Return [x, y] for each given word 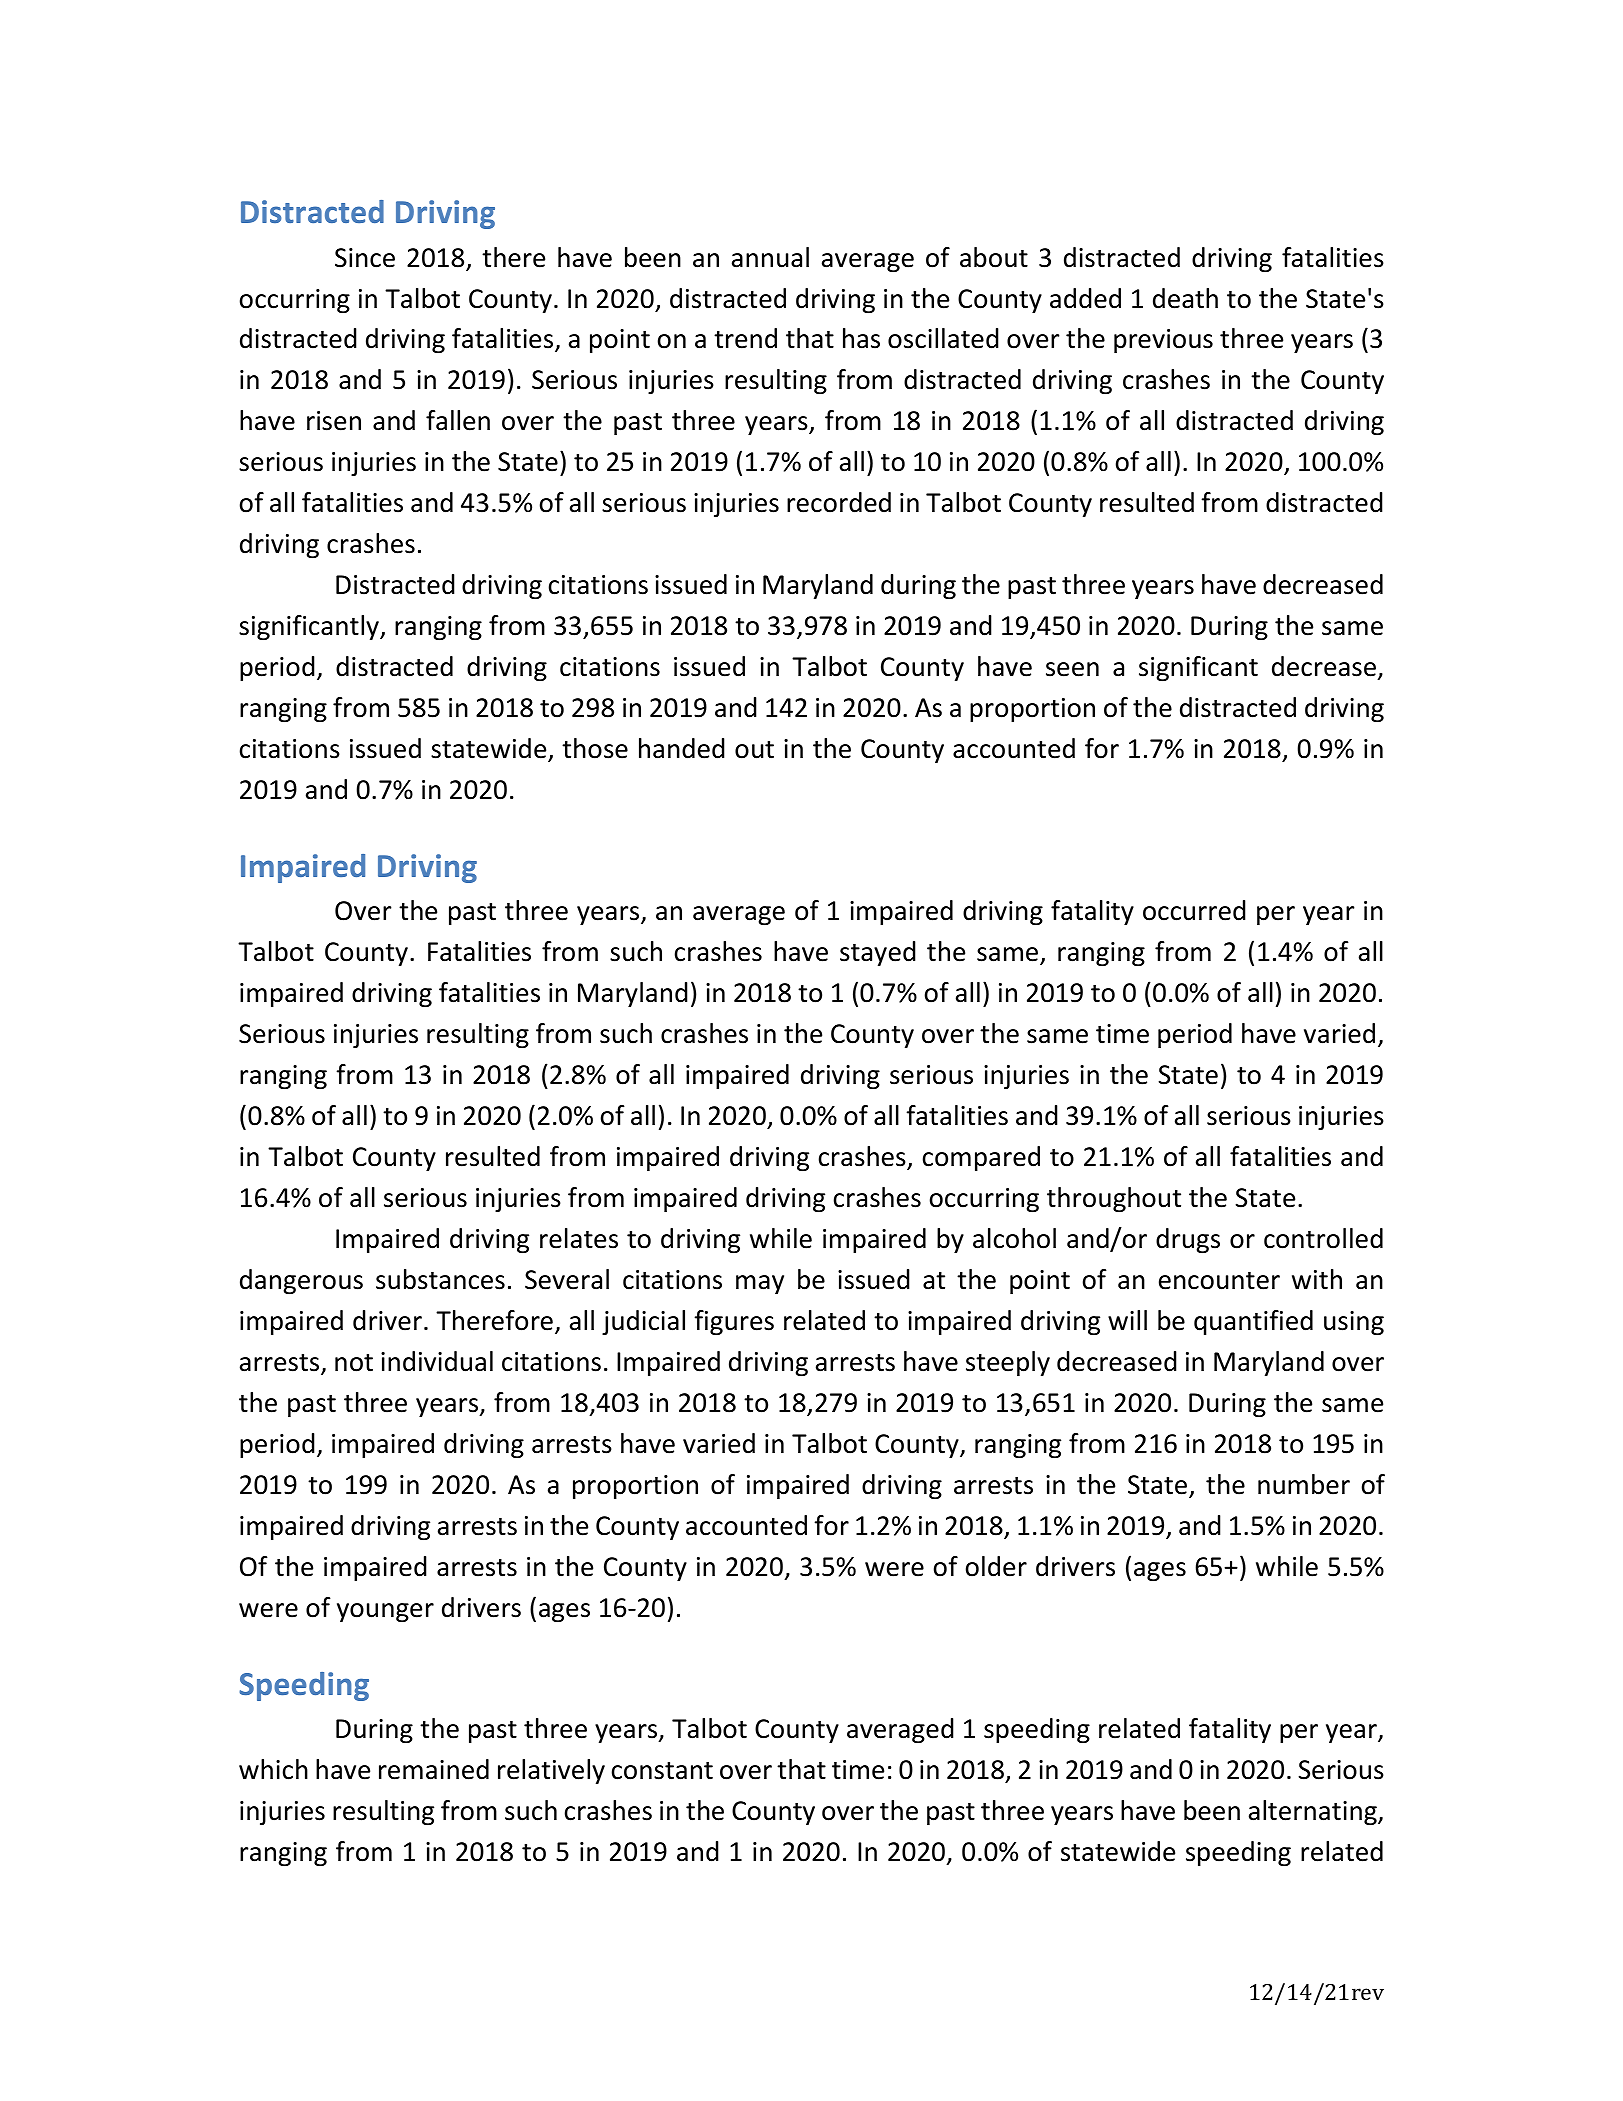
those [595, 748]
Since [365, 258]
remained [434, 1769]
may [760, 1284]
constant [662, 1771]
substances [440, 1279]
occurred [1194, 910]
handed [682, 748]
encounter [1219, 1281]
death [1185, 298]
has [861, 338]
